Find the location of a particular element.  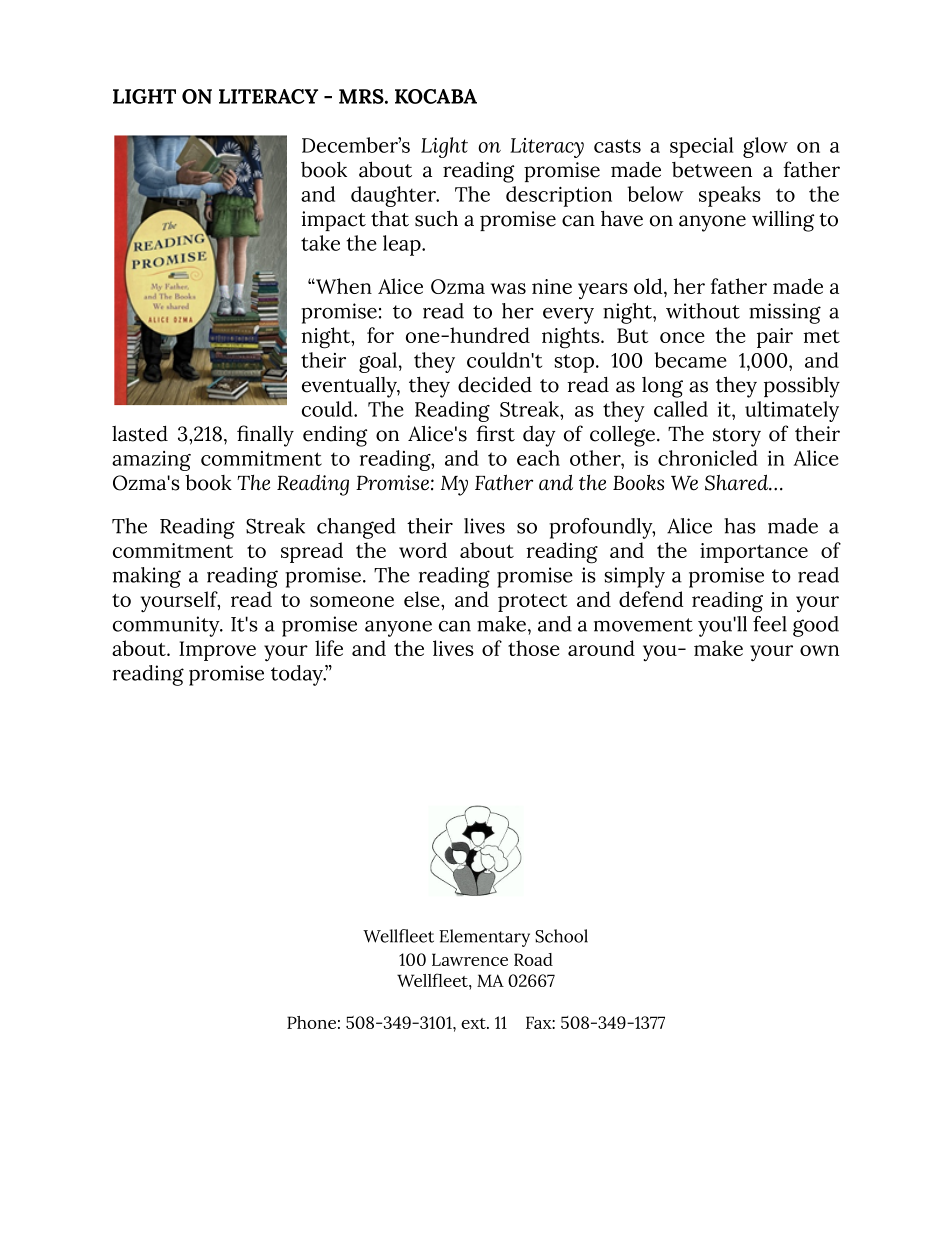

Elementary is located at coordinates (484, 938).
